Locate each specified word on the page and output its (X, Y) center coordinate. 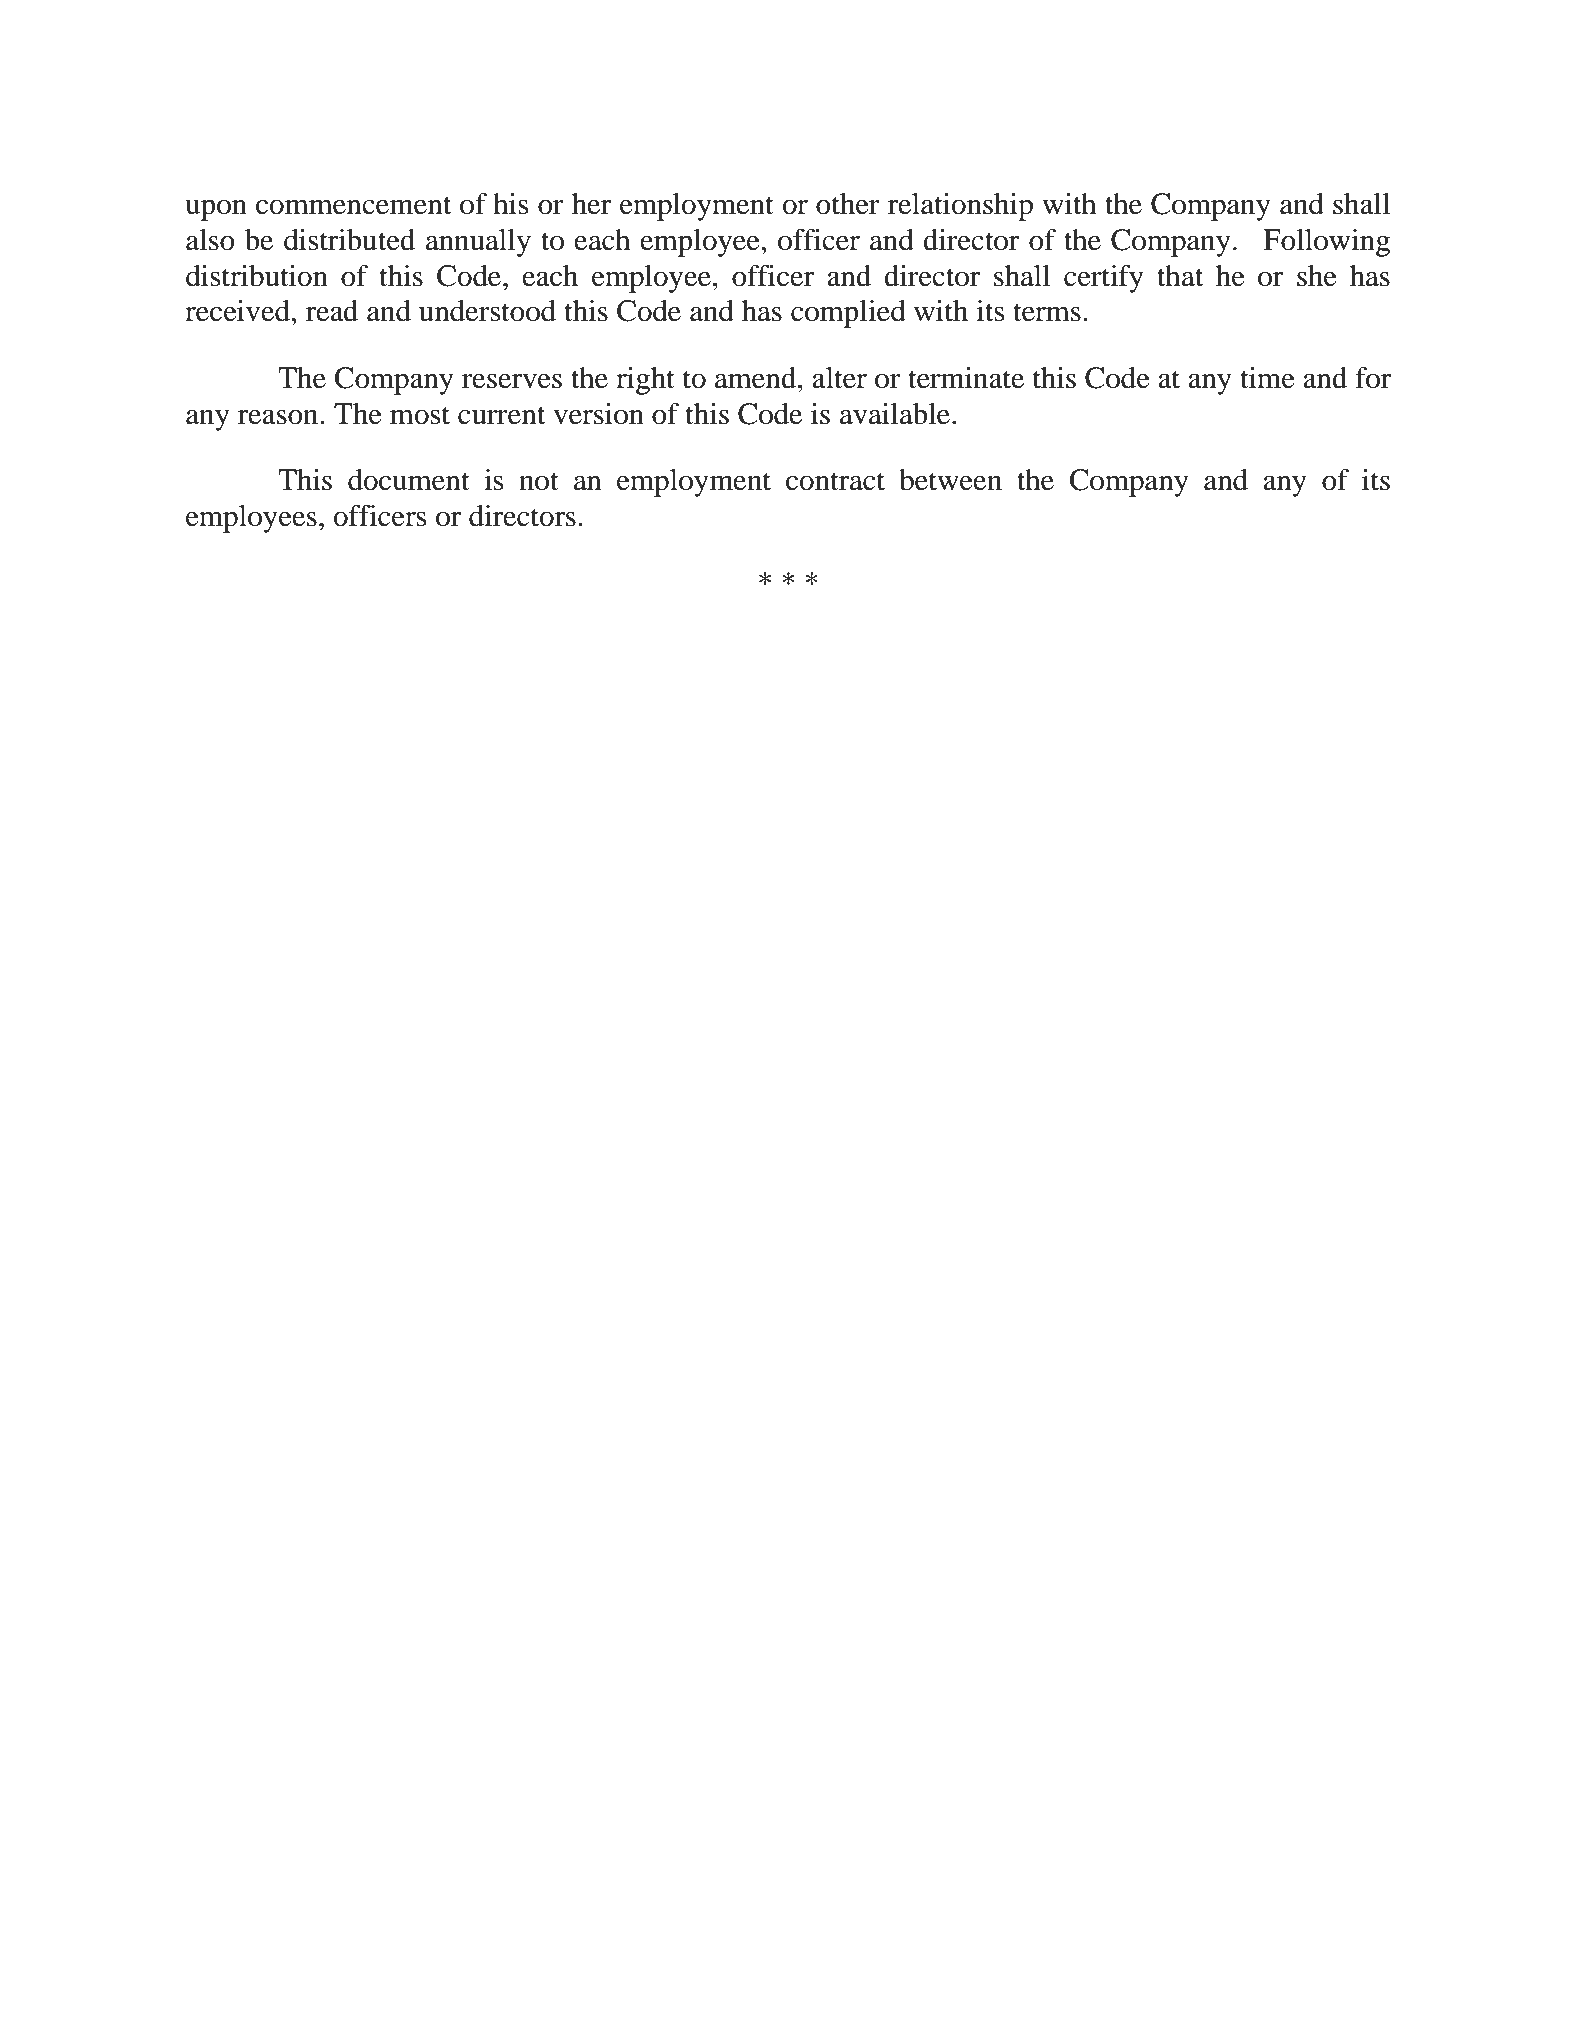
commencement (353, 205)
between (950, 480)
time (1267, 378)
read (332, 311)
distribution (257, 276)
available (895, 414)
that (1180, 276)
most (420, 415)
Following (1326, 243)
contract (835, 481)
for (1373, 378)
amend (757, 378)
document (409, 480)
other (848, 204)
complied (848, 314)
